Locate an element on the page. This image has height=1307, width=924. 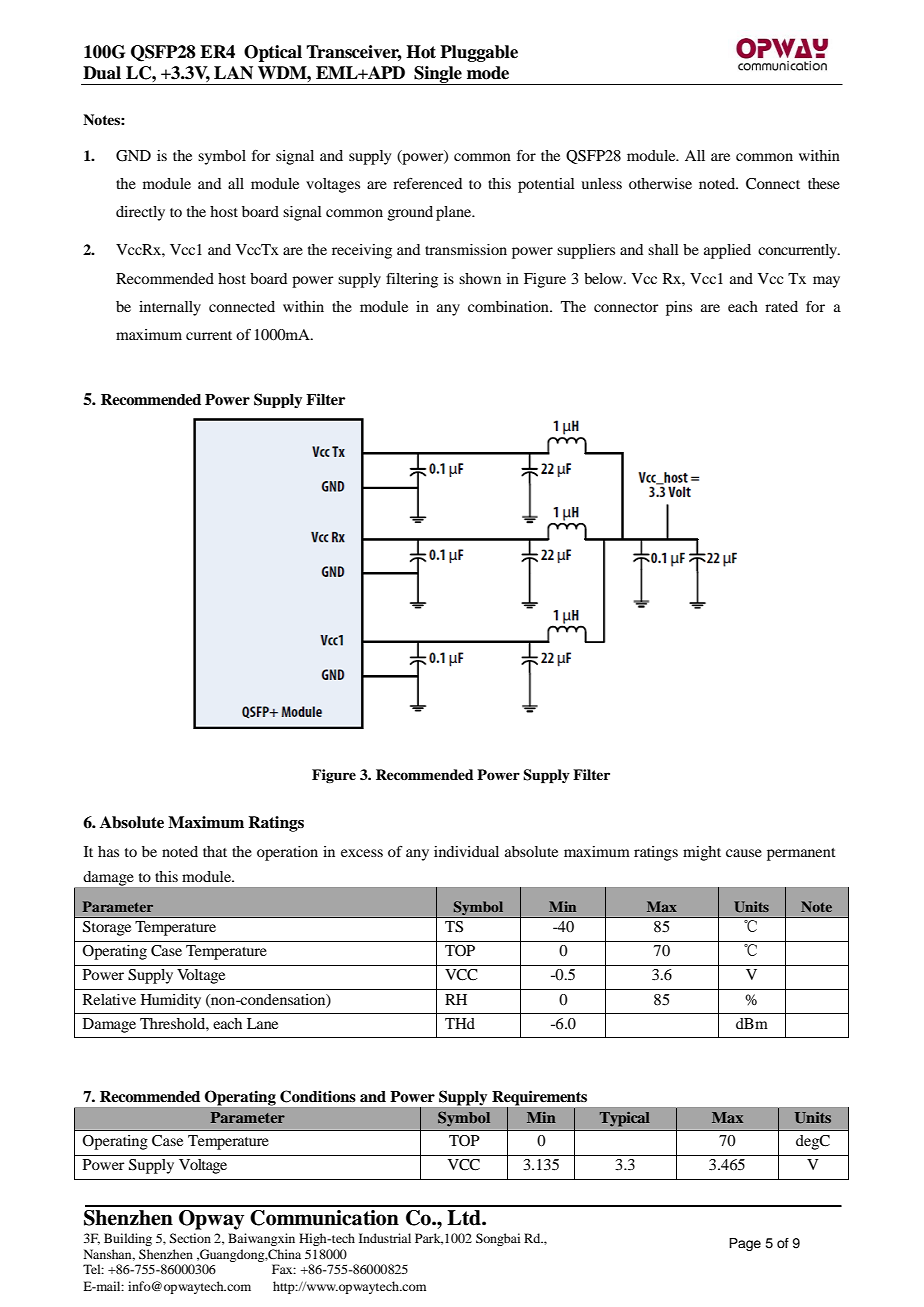
Section is located at coordinates (190, 1238).
